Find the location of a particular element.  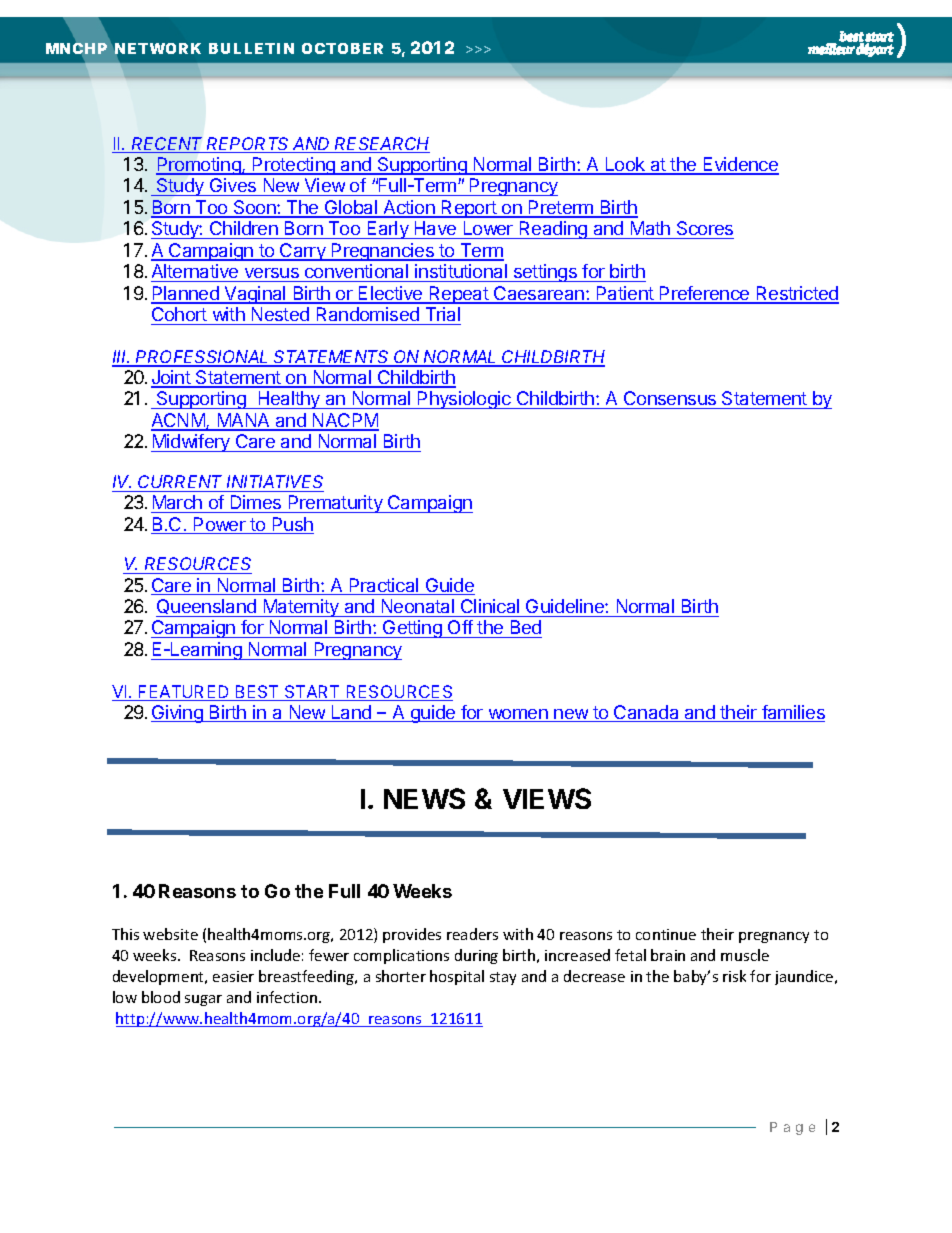

sugar is located at coordinates (203, 1000).
